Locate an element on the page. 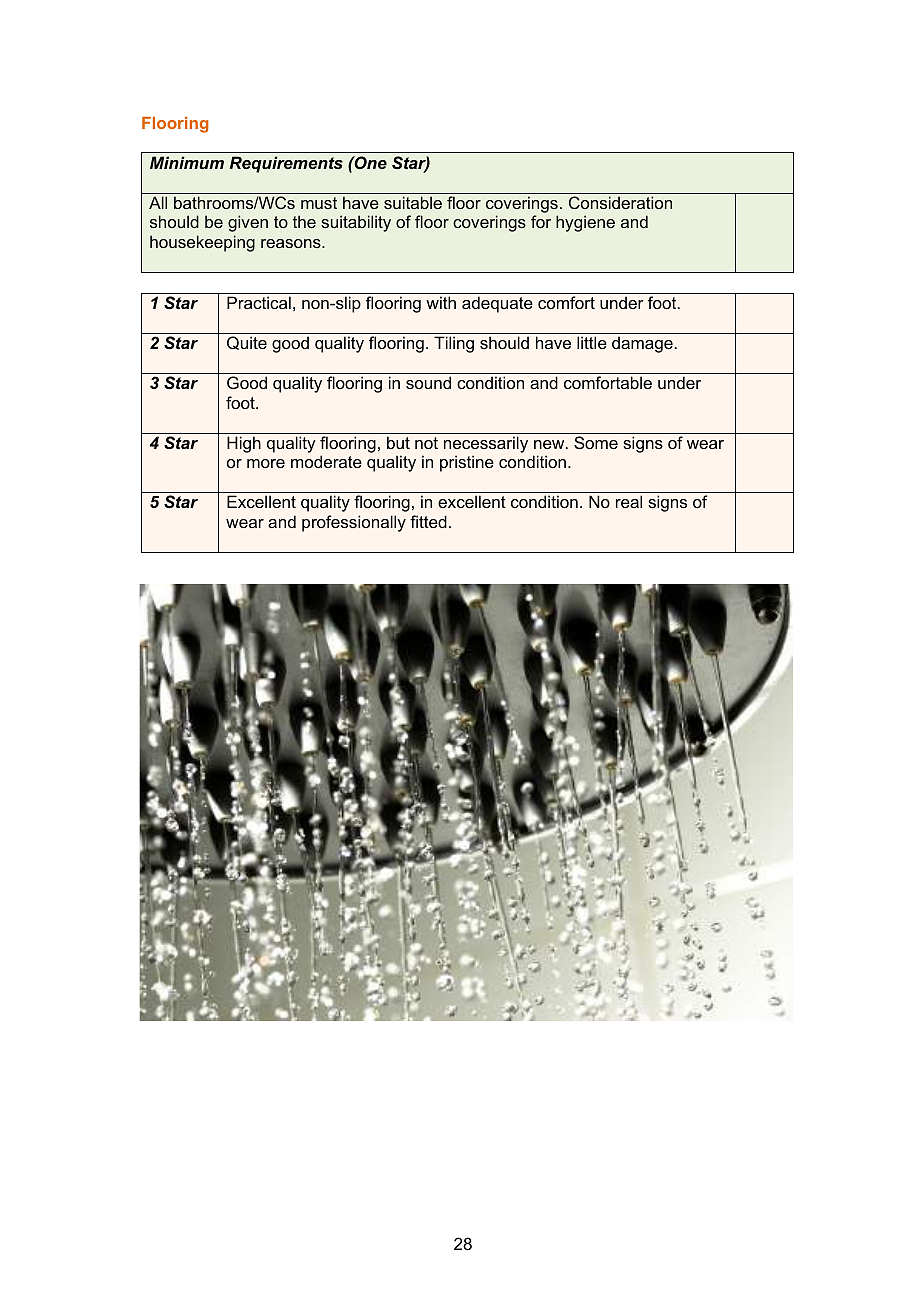  little is located at coordinates (592, 342).
